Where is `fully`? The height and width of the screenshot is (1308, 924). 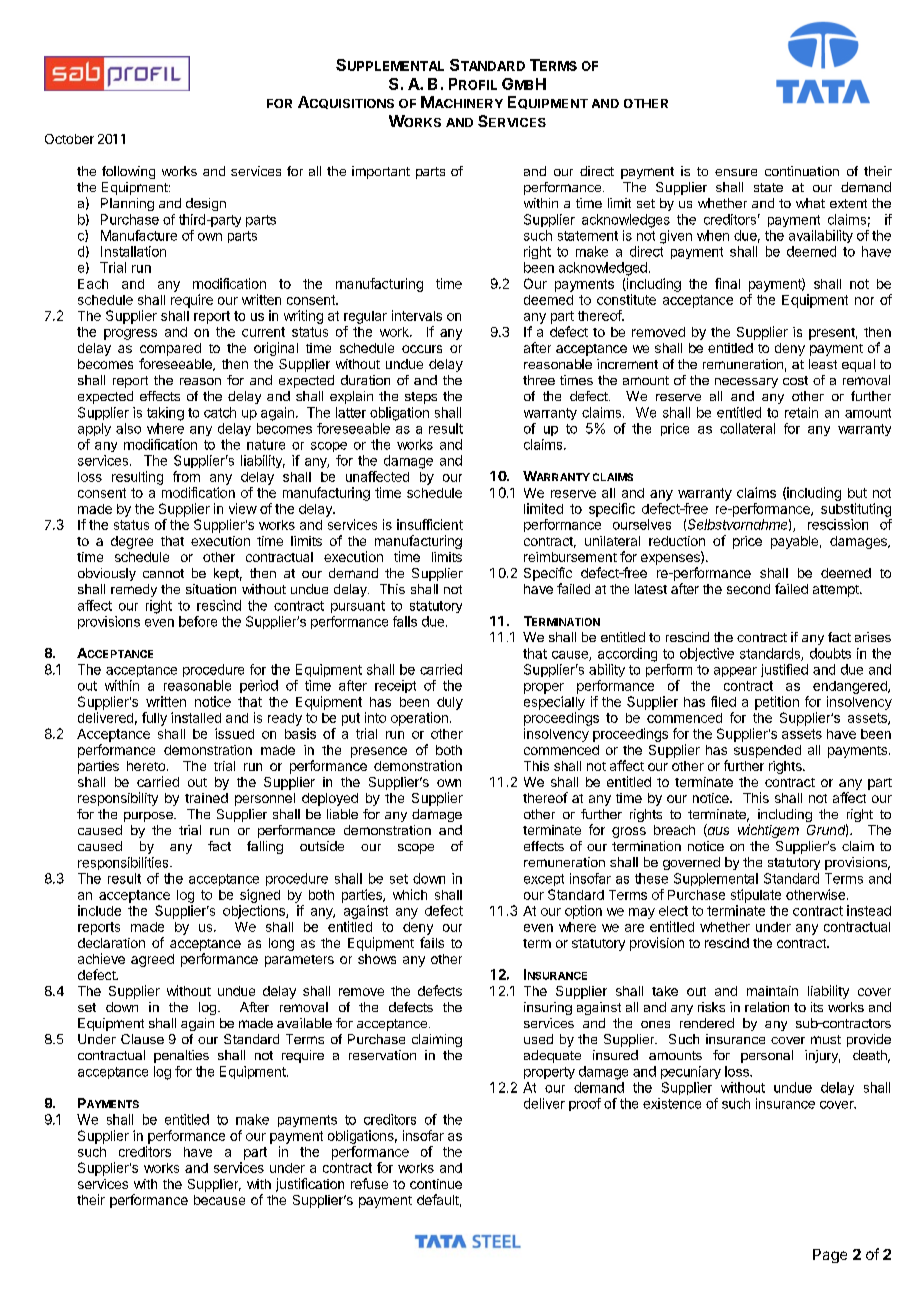
fully is located at coordinates (154, 719).
